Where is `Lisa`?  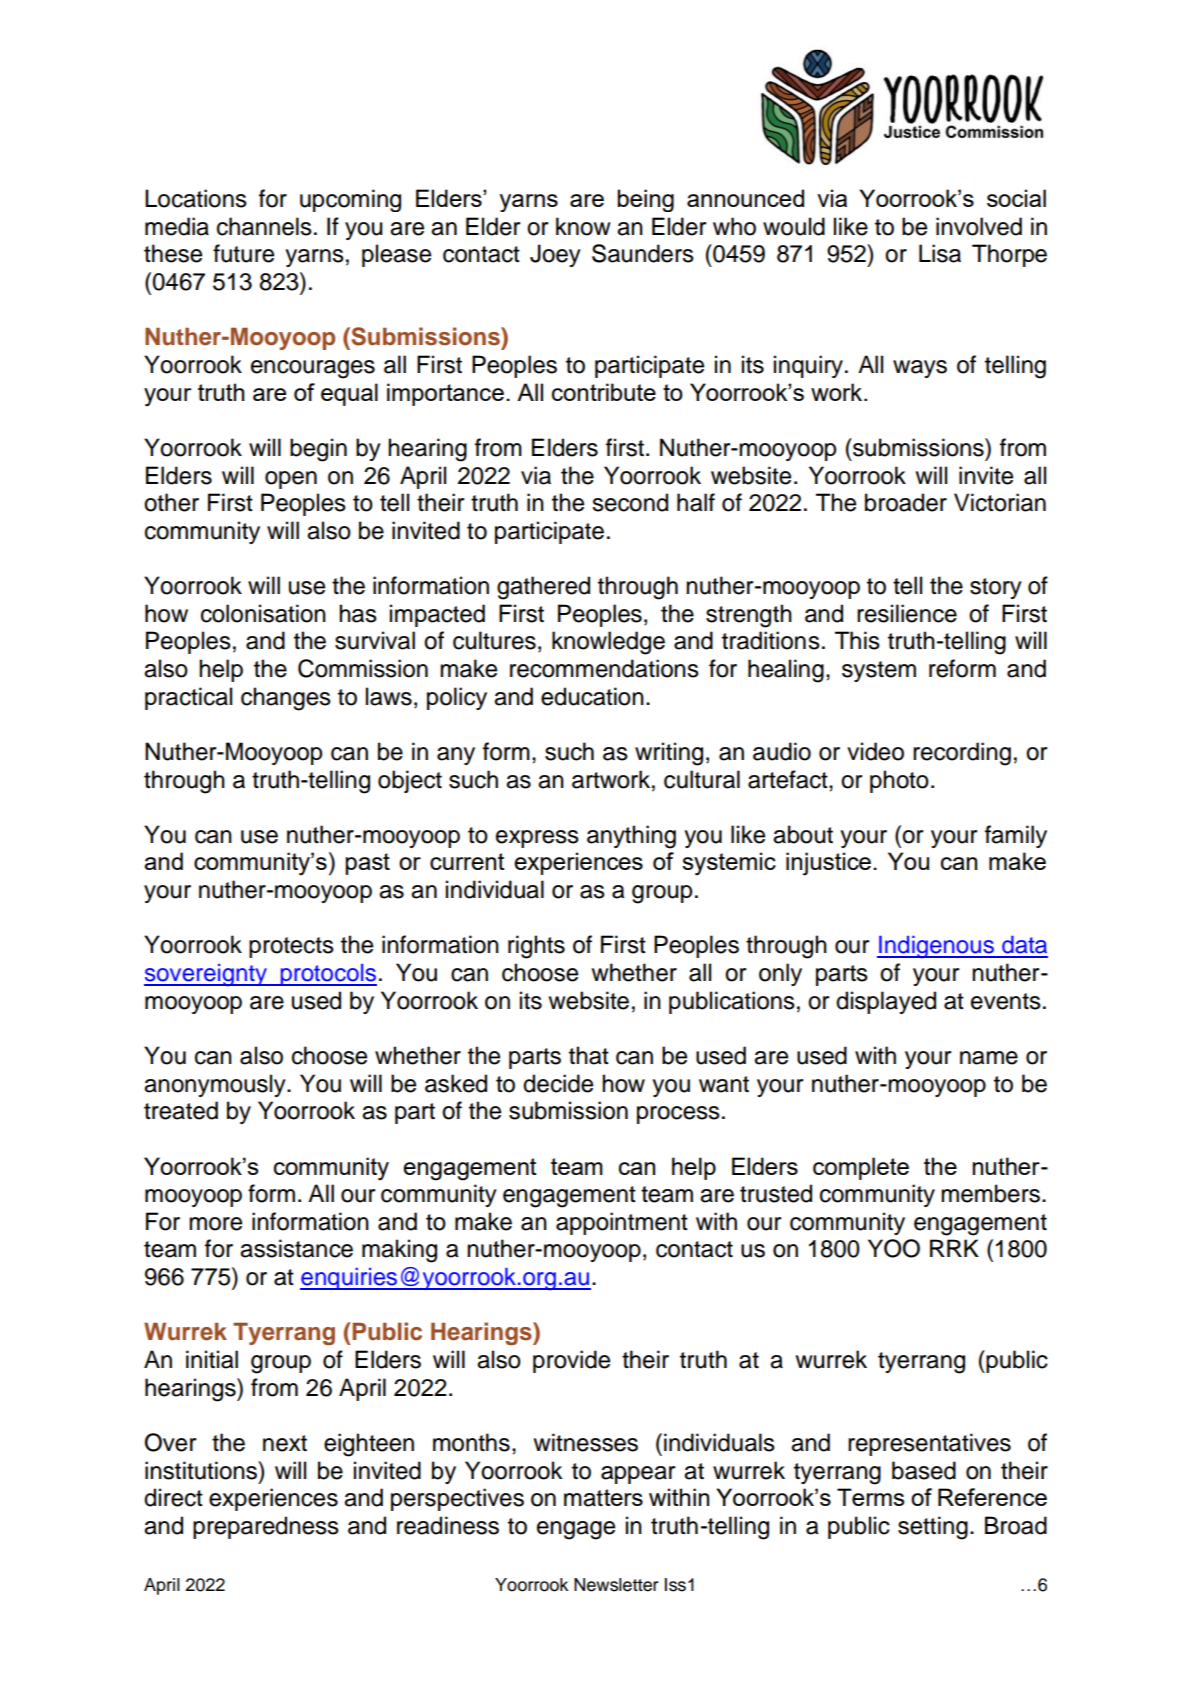 Lisa is located at coordinates (940, 253).
